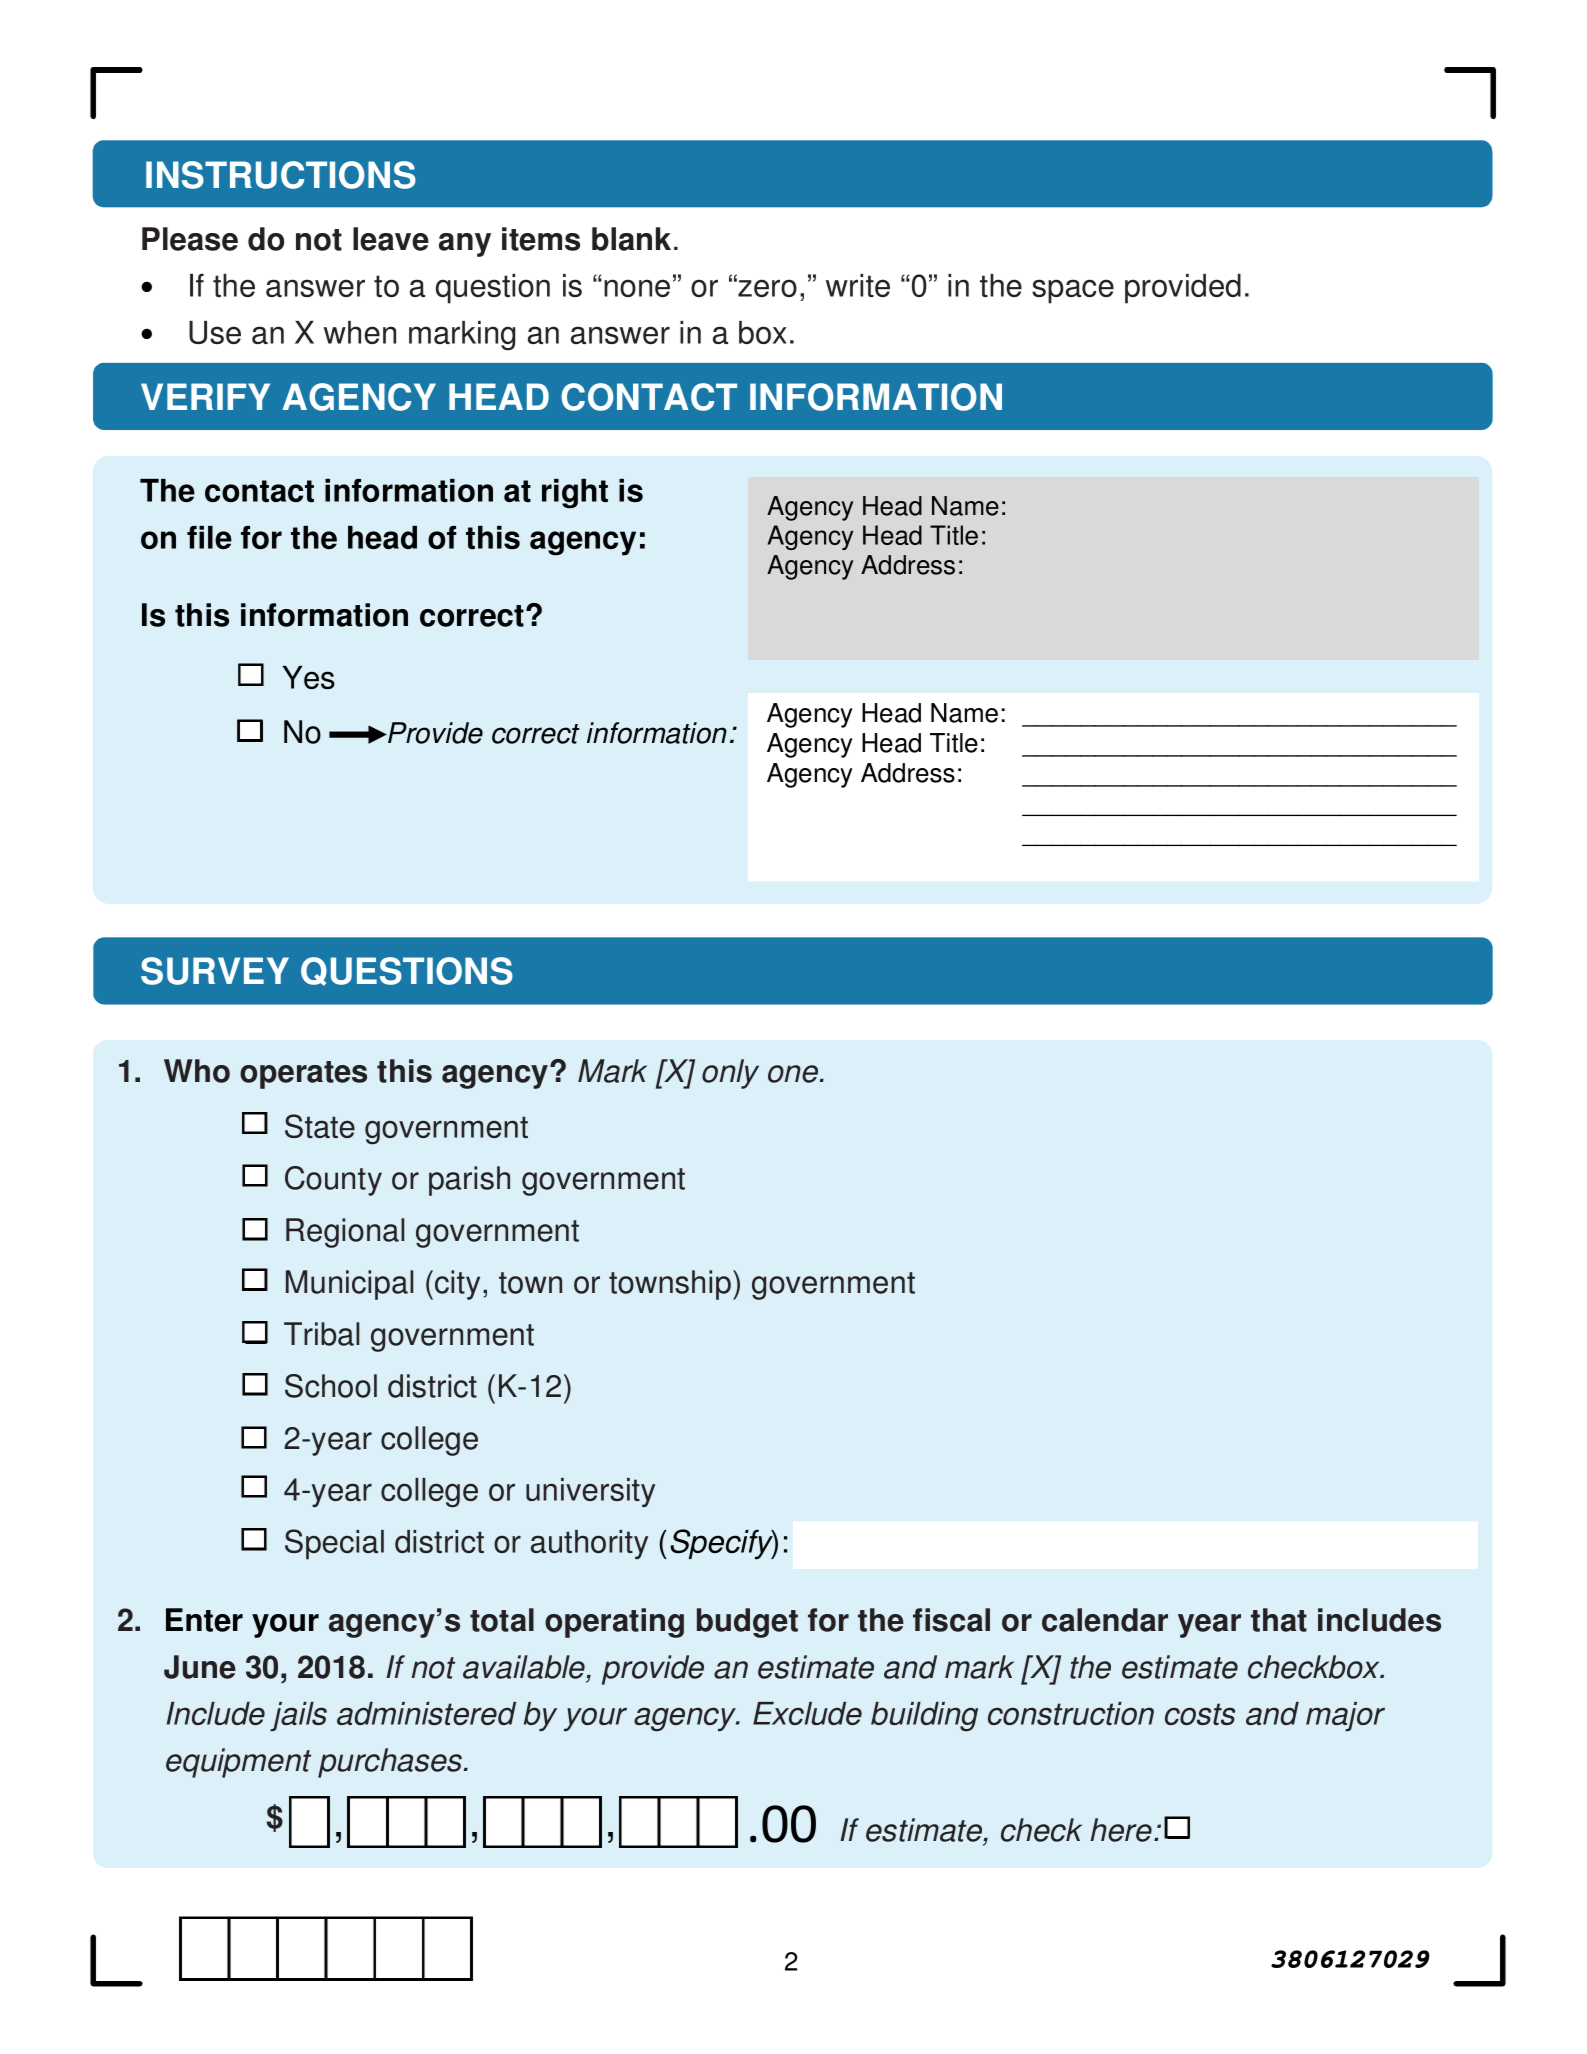 This document has height=2054, width=1587. I want to click on leave, so click(391, 239).
